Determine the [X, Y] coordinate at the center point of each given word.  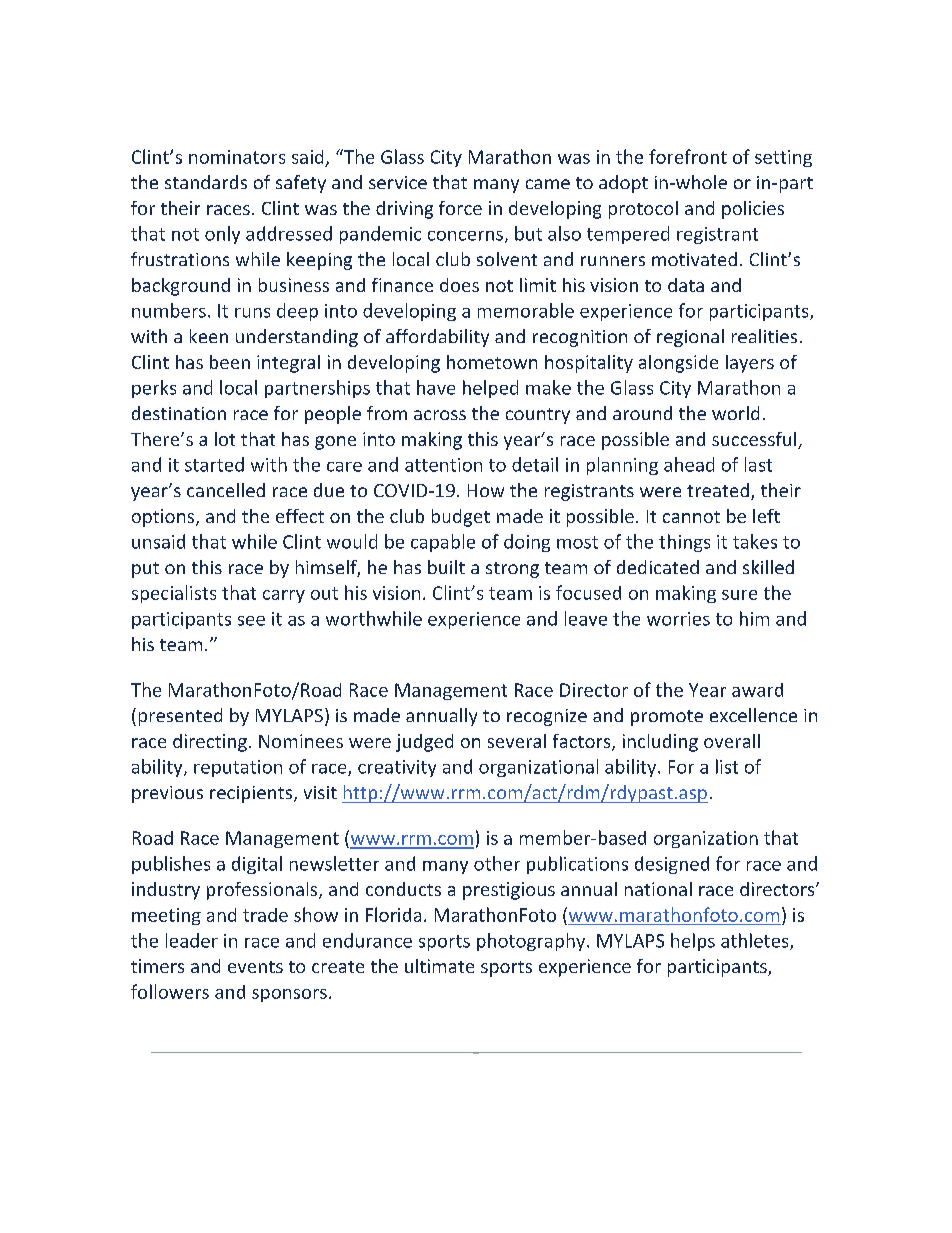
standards [206, 182]
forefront [688, 156]
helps [693, 942]
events [255, 967]
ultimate [439, 966]
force [460, 208]
